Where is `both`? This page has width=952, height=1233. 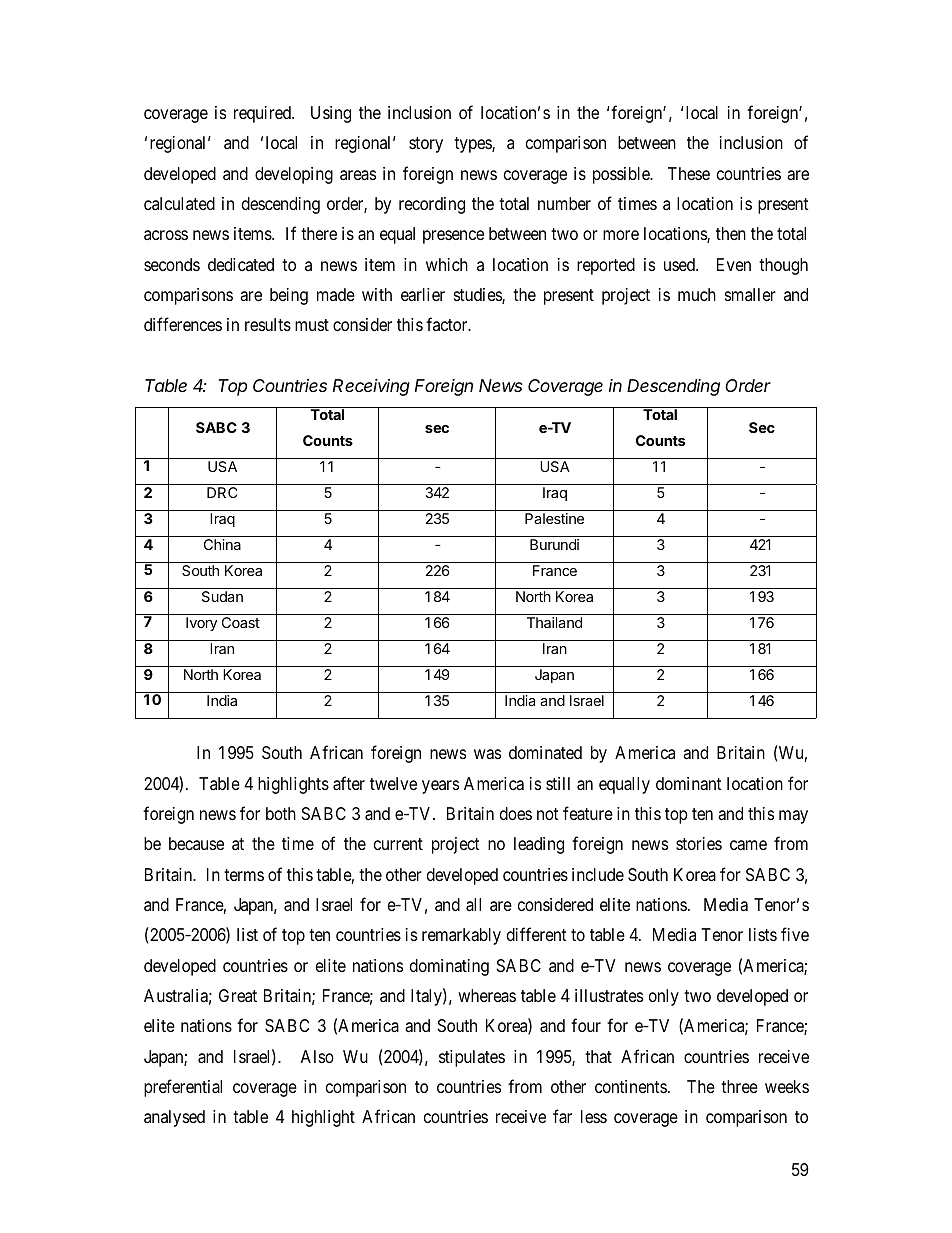
both is located at coordinates (281, 813).
